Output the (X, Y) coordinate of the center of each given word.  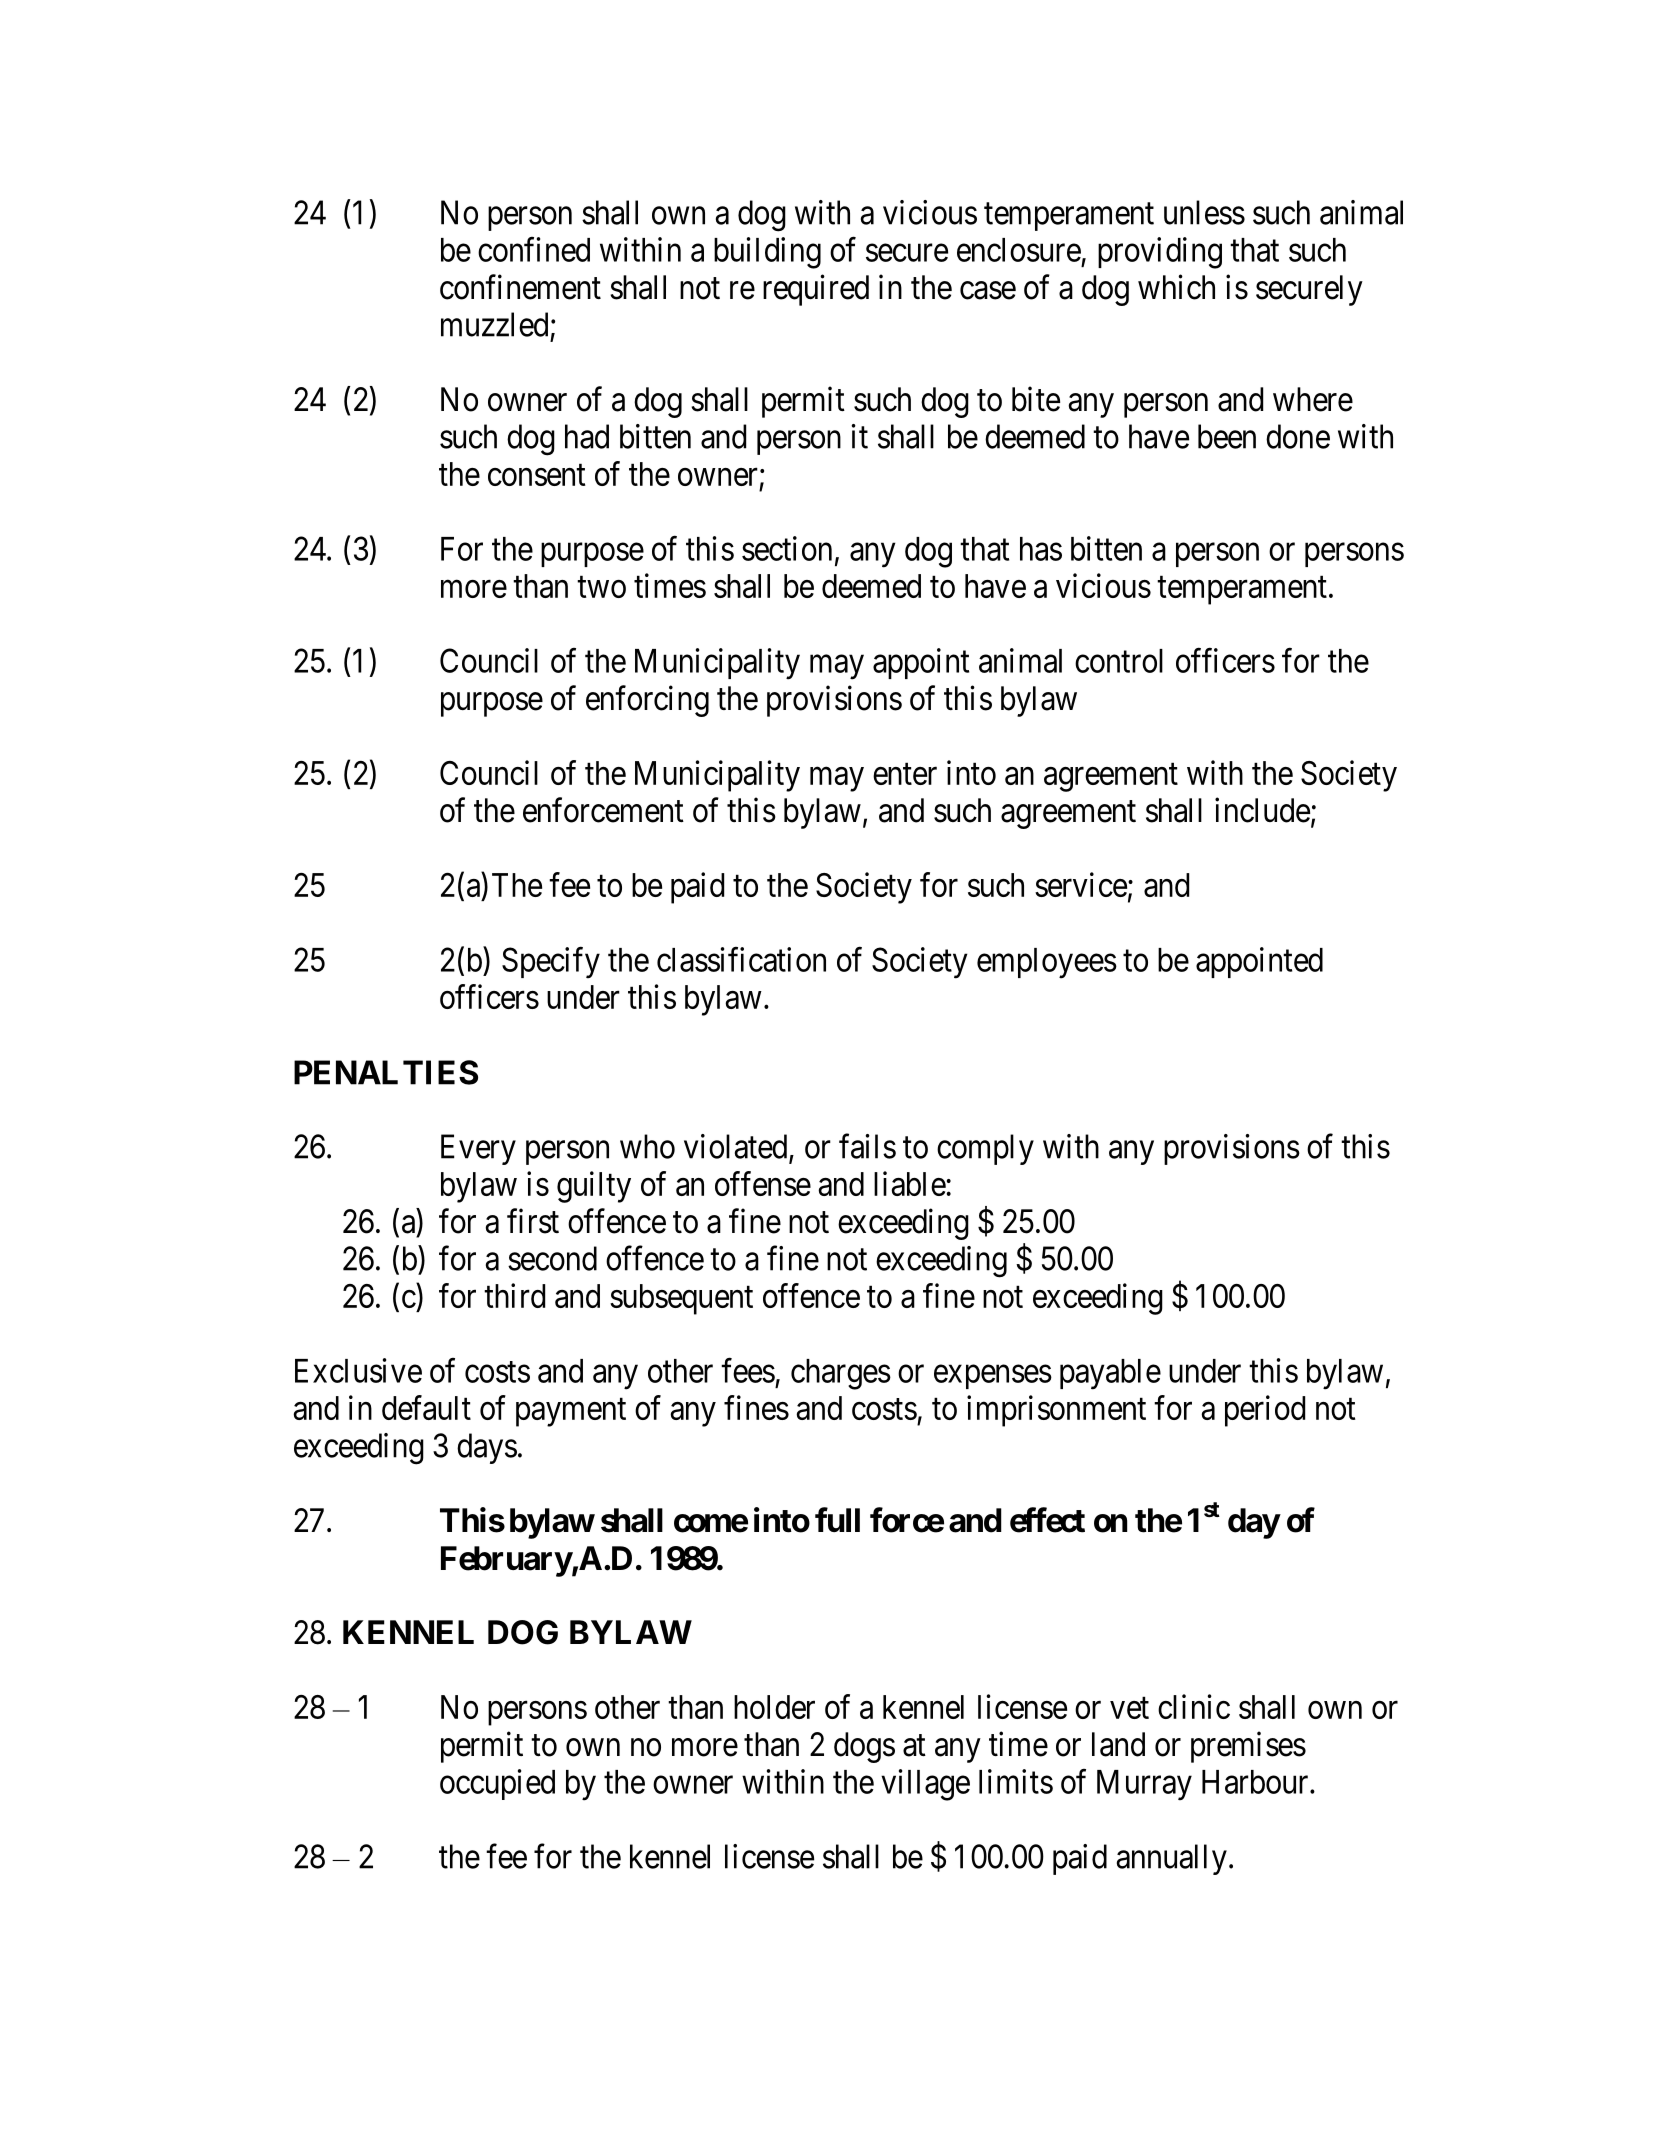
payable (1110, 1374)
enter (905, 774)
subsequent (681, 1299)
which (1176, 287)
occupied (497, 1784)
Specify (551, 963)
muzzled (494, 324)
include (1262, 810)
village (925, 1785)
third (514, 1295)
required (816, 290)
